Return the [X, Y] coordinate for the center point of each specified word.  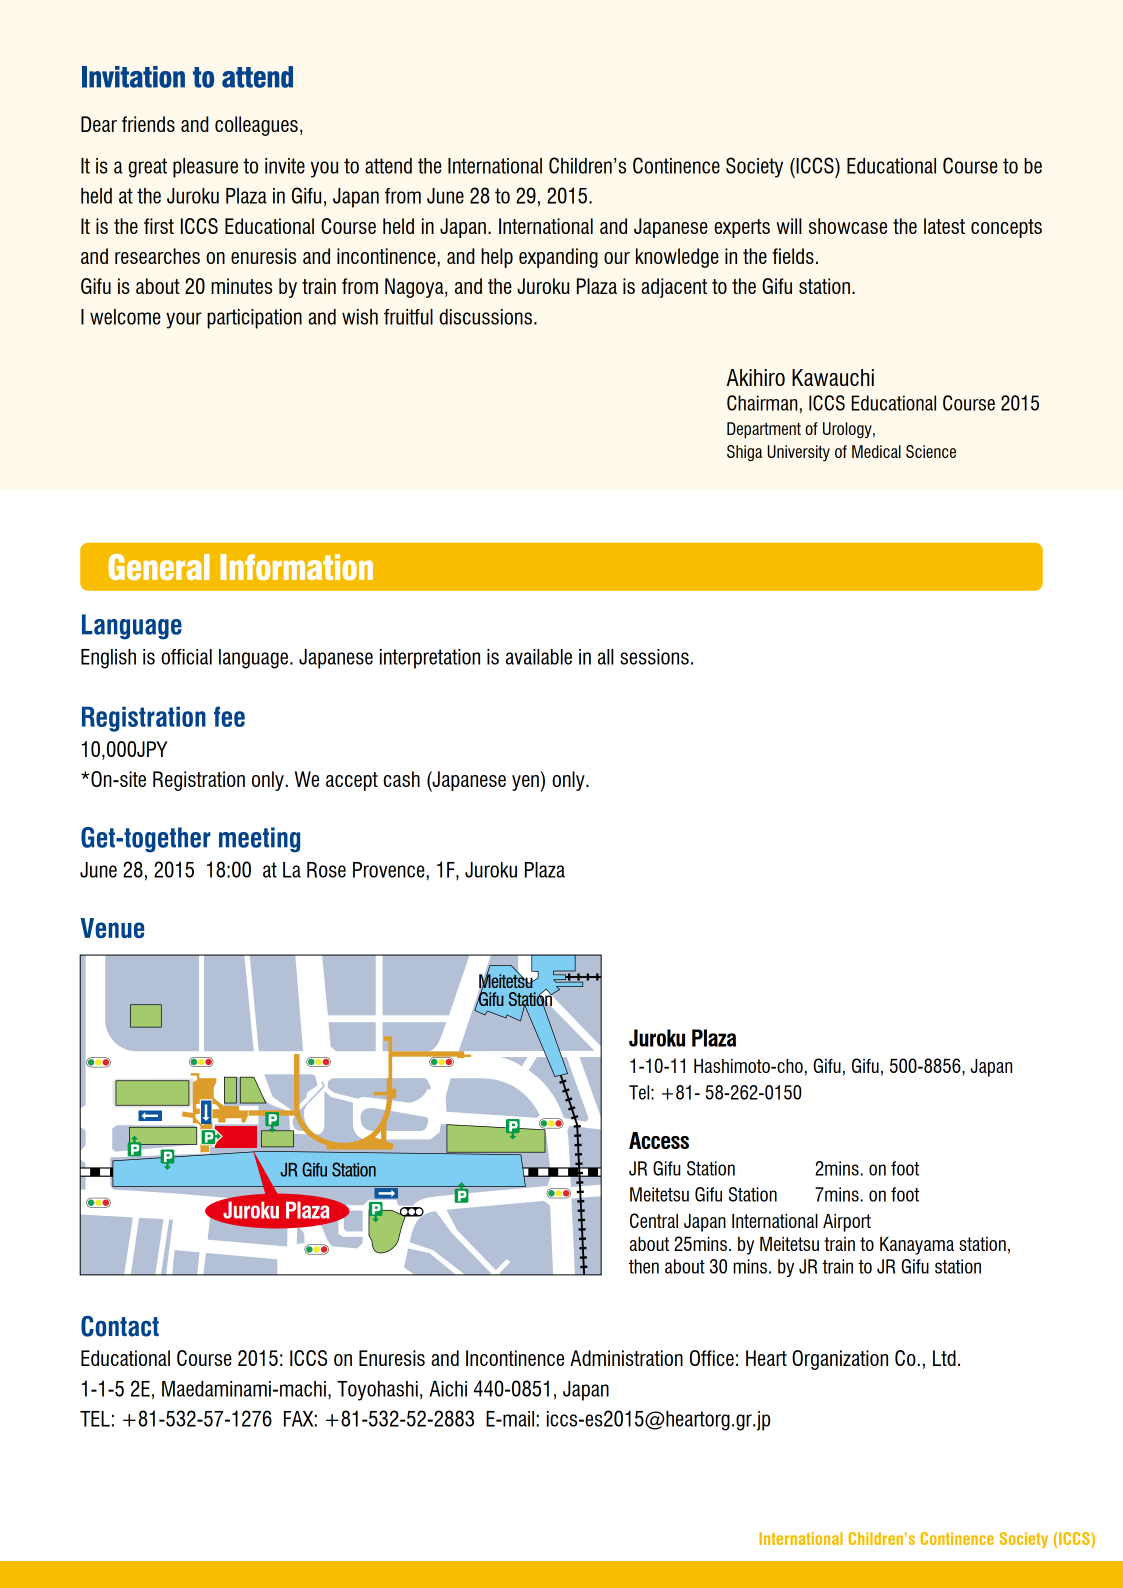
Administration [626, 1358]
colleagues [256, 126]
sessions [654, 657]
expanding [558, 258]
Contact [120, 1326]
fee [229, 716]
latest [944, 226]
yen [525, 783]
